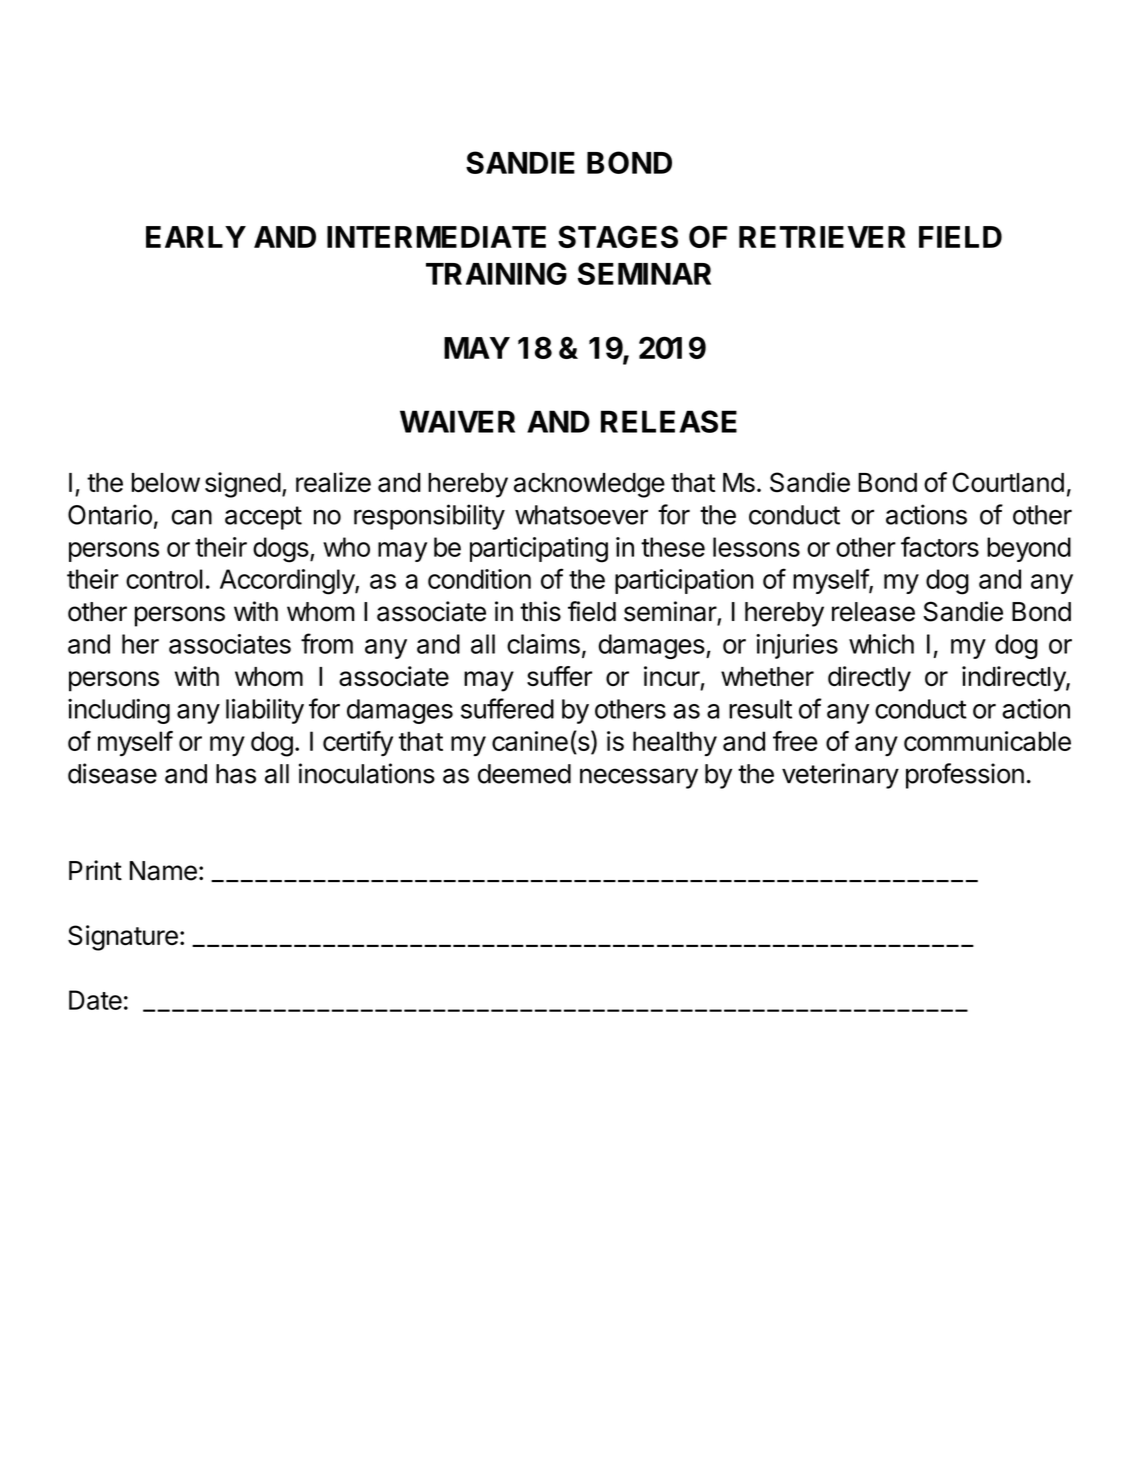 The image size is (1139, 1475). Describe the element at coordinates (281, 550) in the image. I see `dogs` at that location.
